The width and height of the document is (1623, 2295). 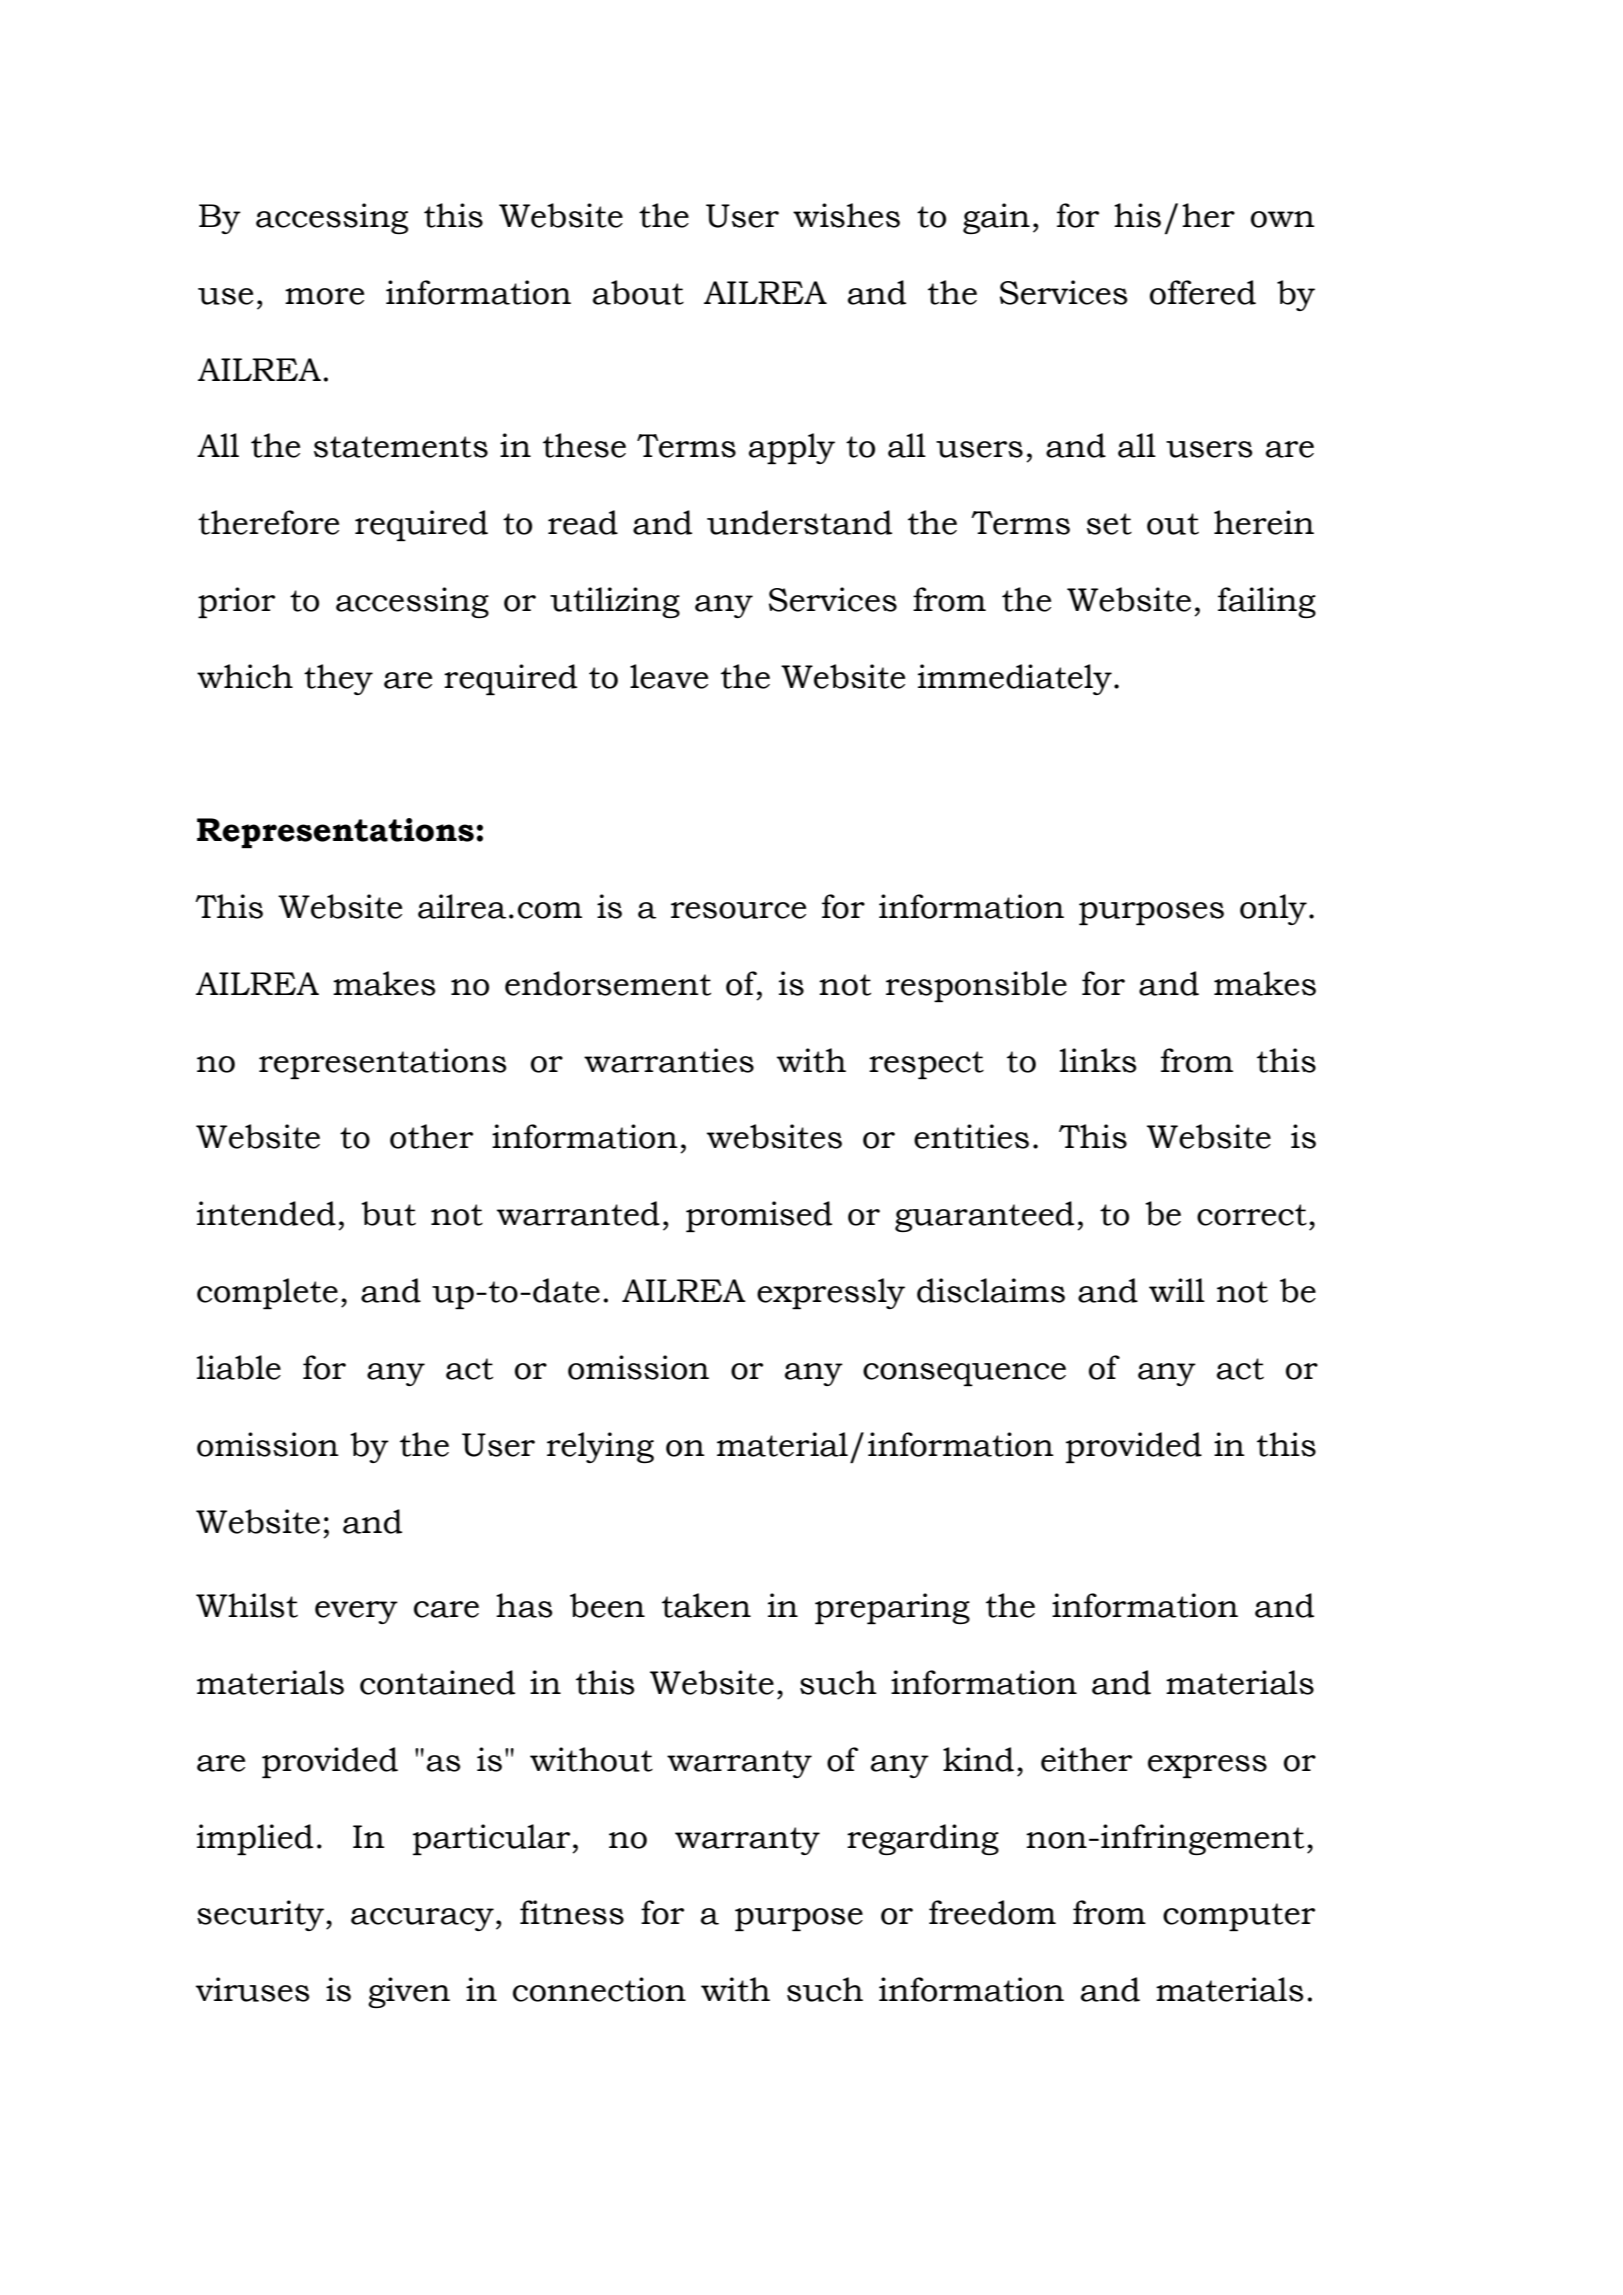 What do you see at coordinates (846, 215) in the document?
I see `wishes` at bounding box center [846, 215].
